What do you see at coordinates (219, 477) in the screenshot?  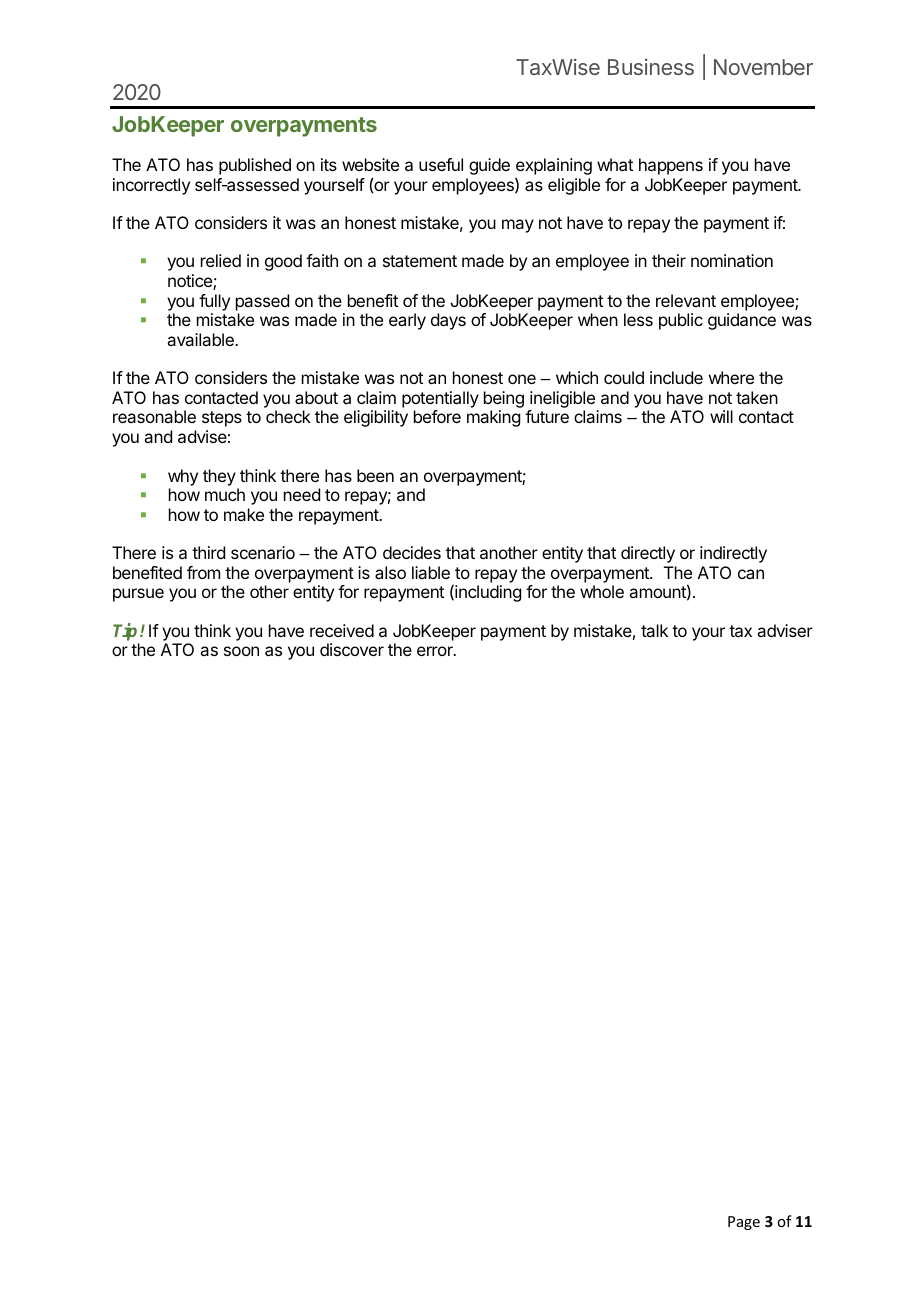 I see `they` at bounding box center [219, 477].
